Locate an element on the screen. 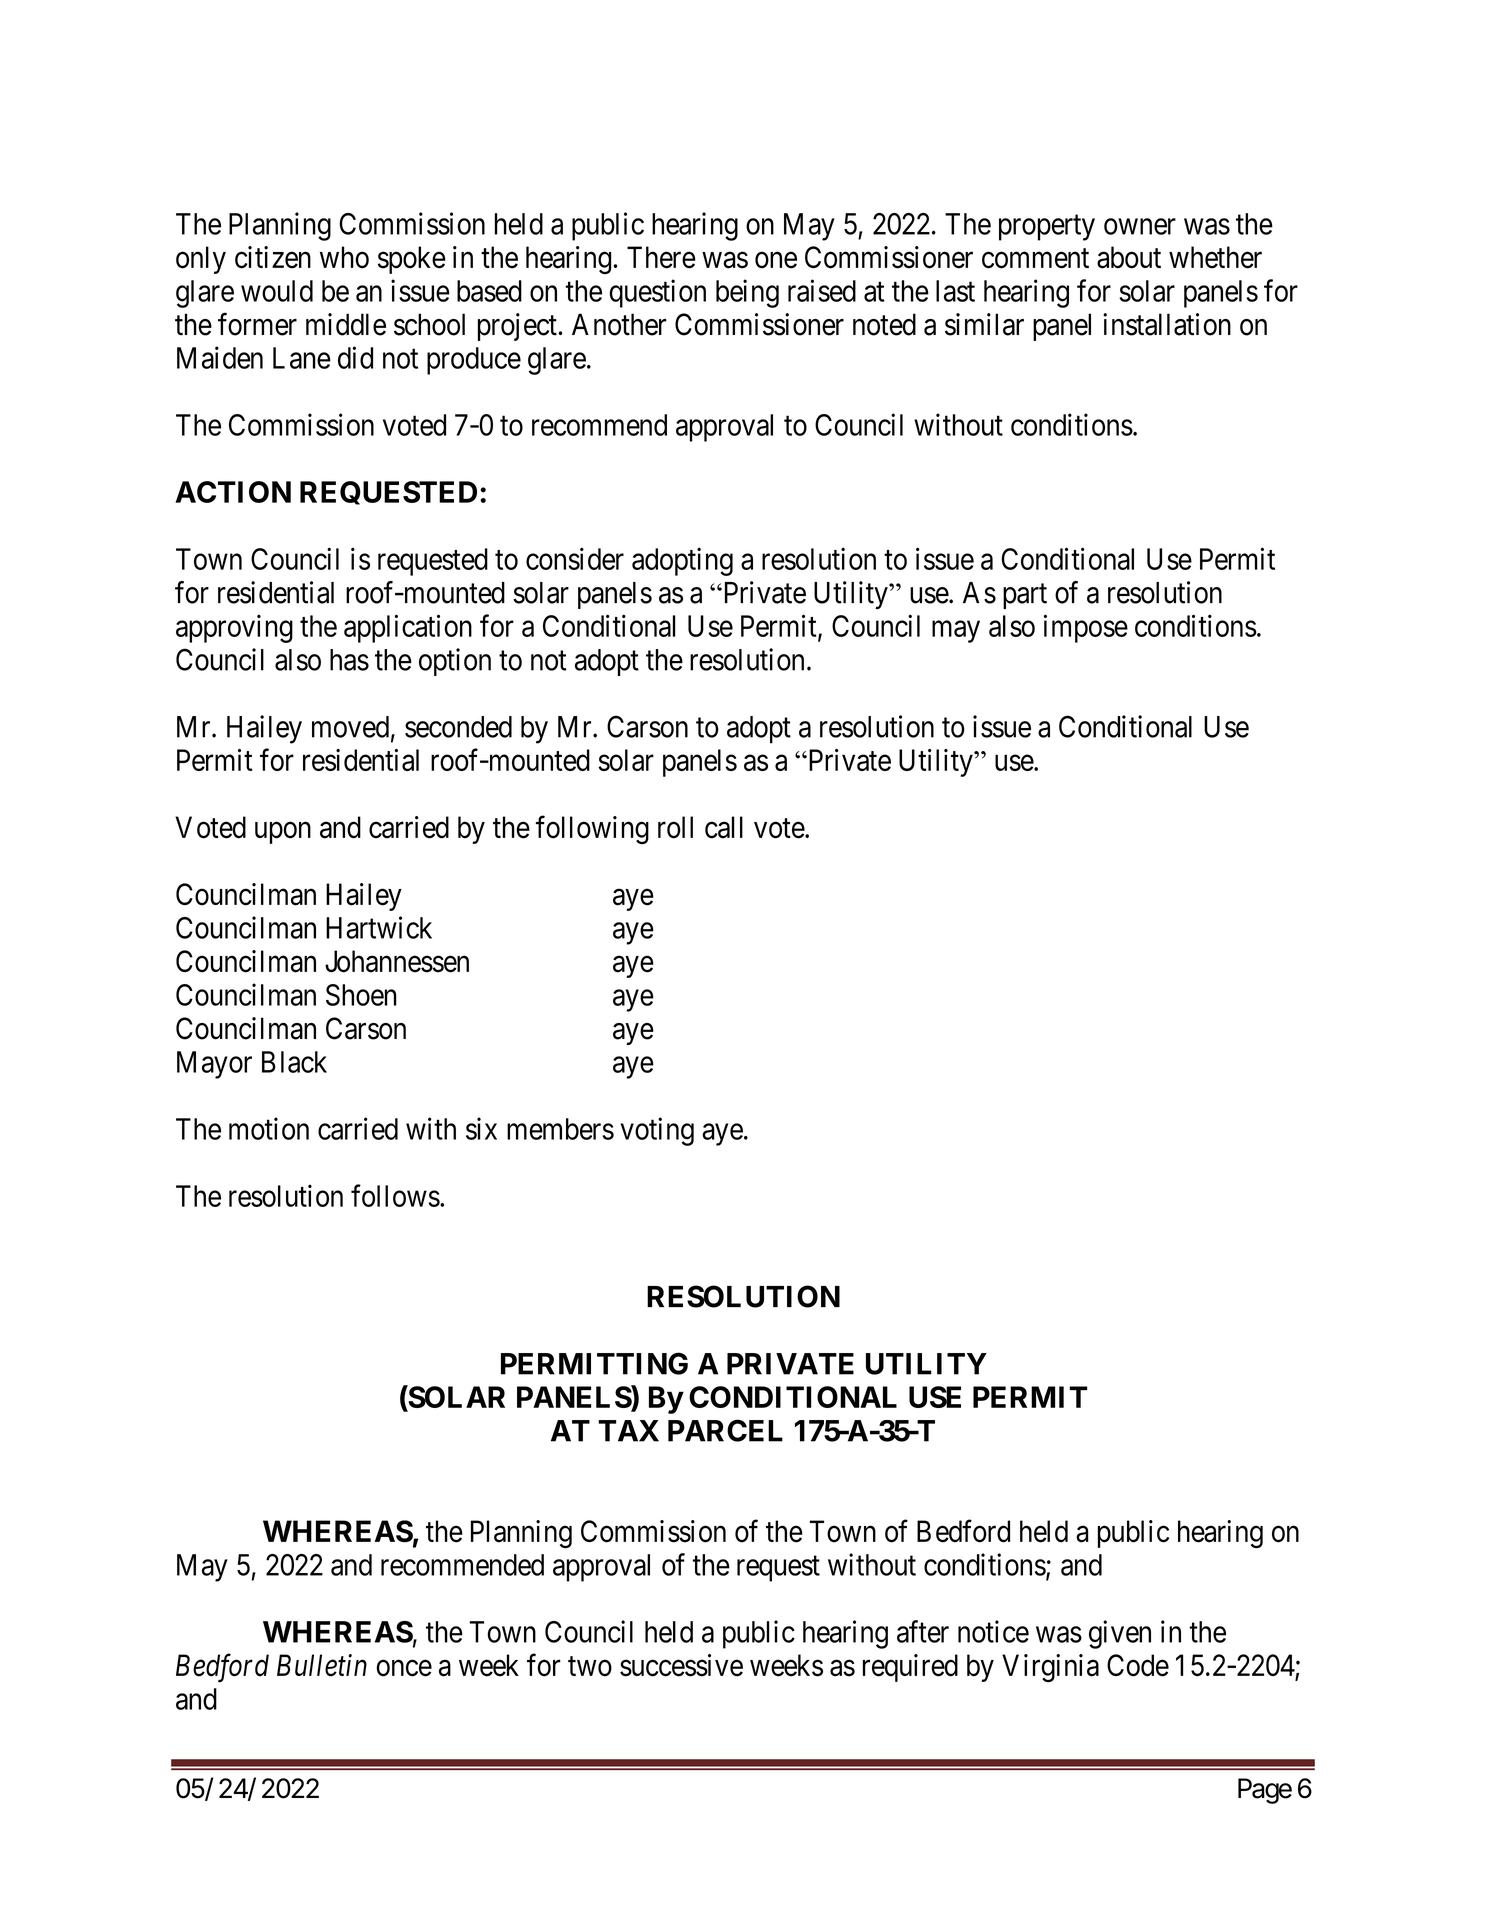 The width and height of the screenshot is (1486, 1924). who is located at coordinates (344, 257).
